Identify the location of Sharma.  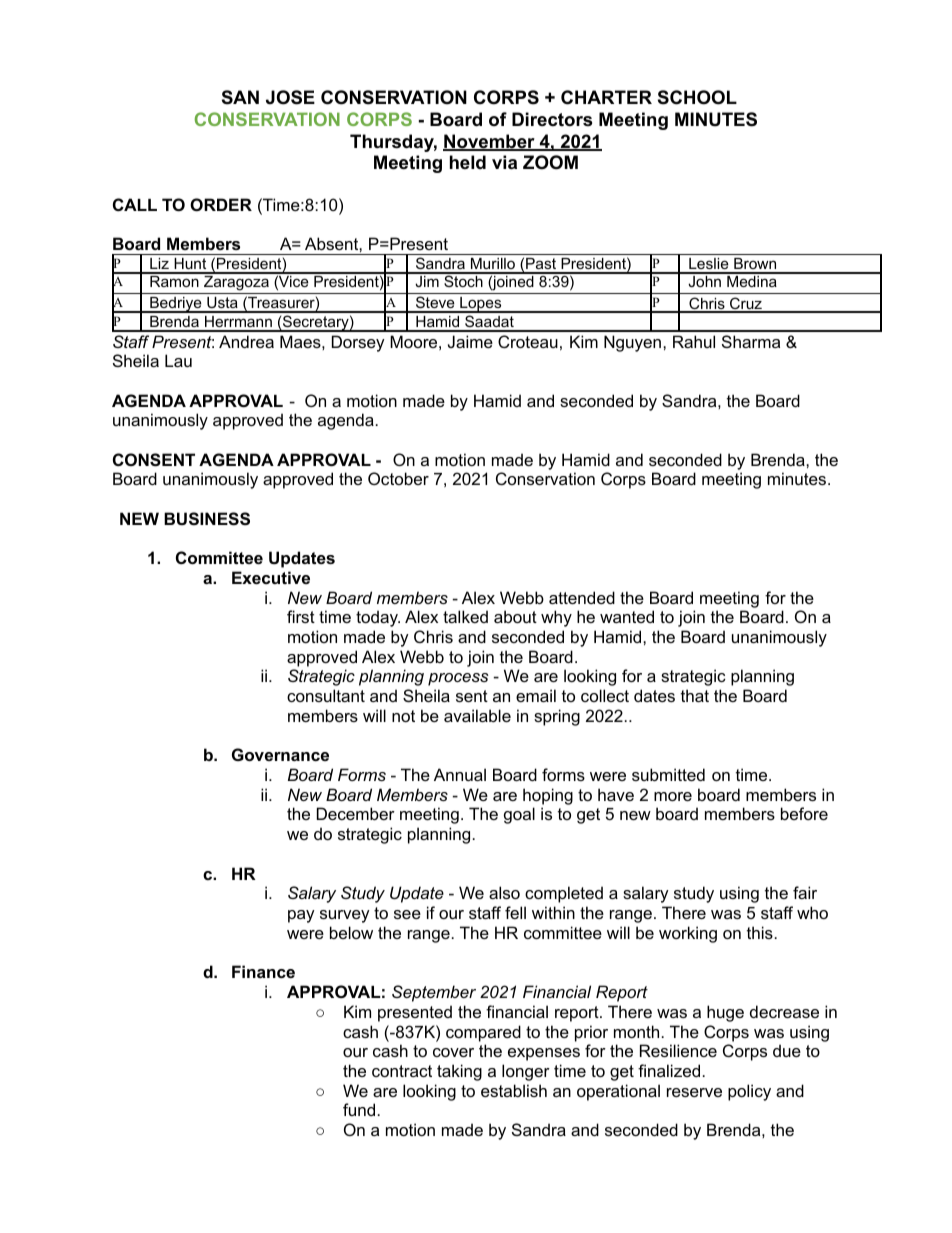
(751, 341).
